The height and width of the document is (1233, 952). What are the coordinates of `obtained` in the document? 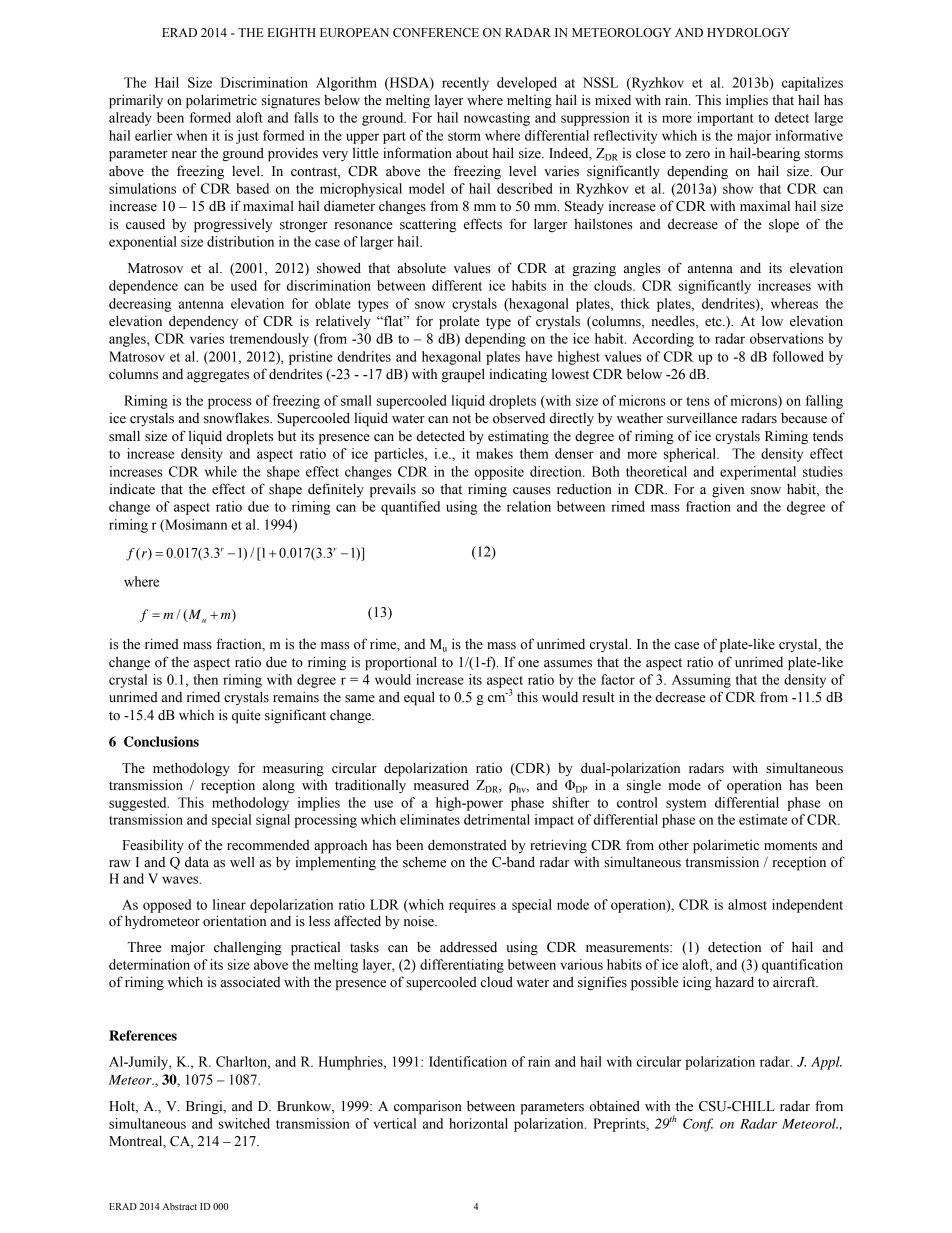 It's located at (615, 1106).
